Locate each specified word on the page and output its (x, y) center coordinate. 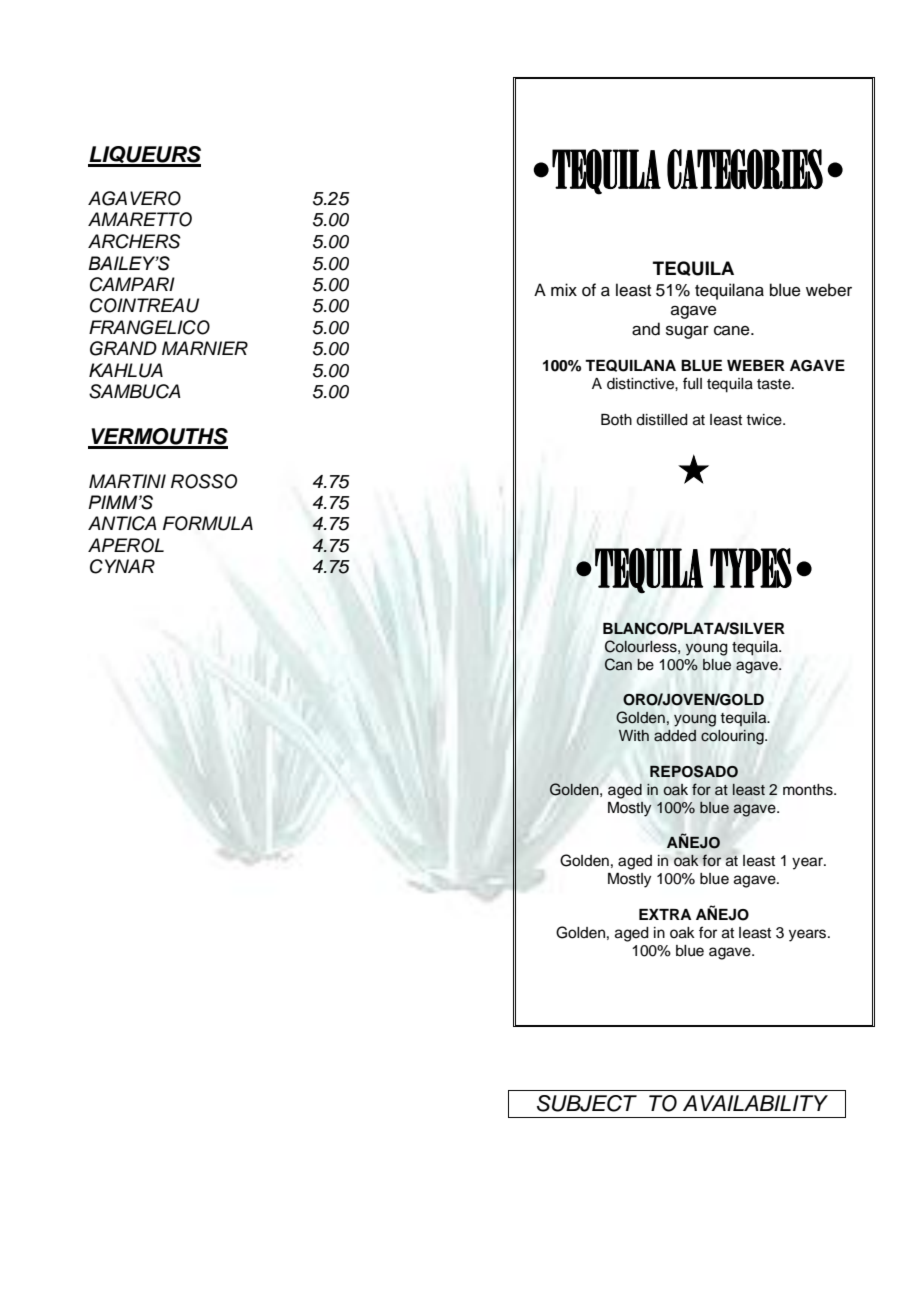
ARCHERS (134, 241)
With (634, 735)
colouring (733, 737)
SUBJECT (587, 1103)
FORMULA (208, 523)
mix (564, 289)
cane (733, 331)
